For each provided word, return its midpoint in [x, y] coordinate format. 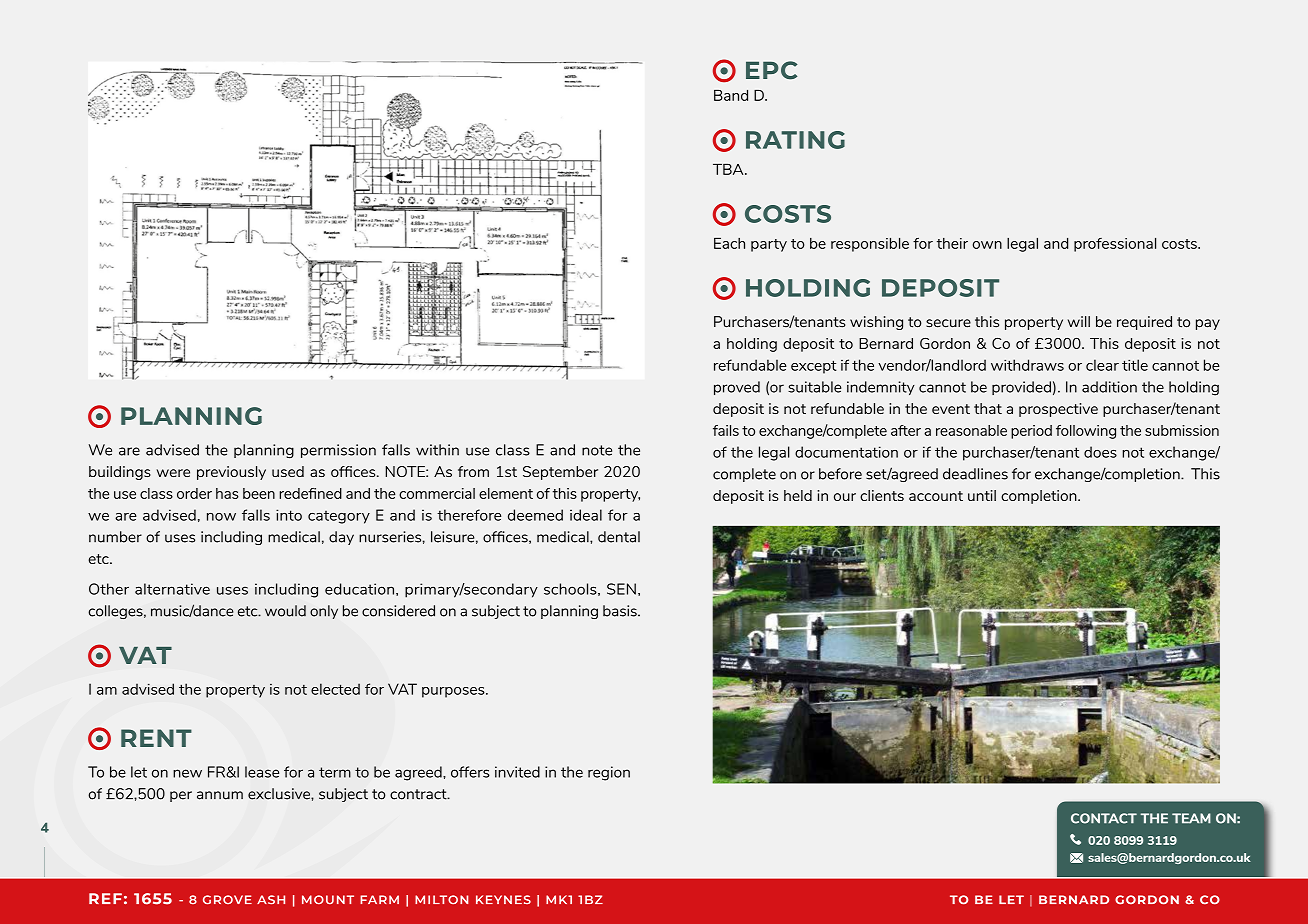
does [1100, 452]
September [560, 473]
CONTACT [1104, 818]
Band [731, 95]
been [259, 493]
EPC [772, 70]
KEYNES [503, 899]
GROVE [227, 900]
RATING [795, 140]
